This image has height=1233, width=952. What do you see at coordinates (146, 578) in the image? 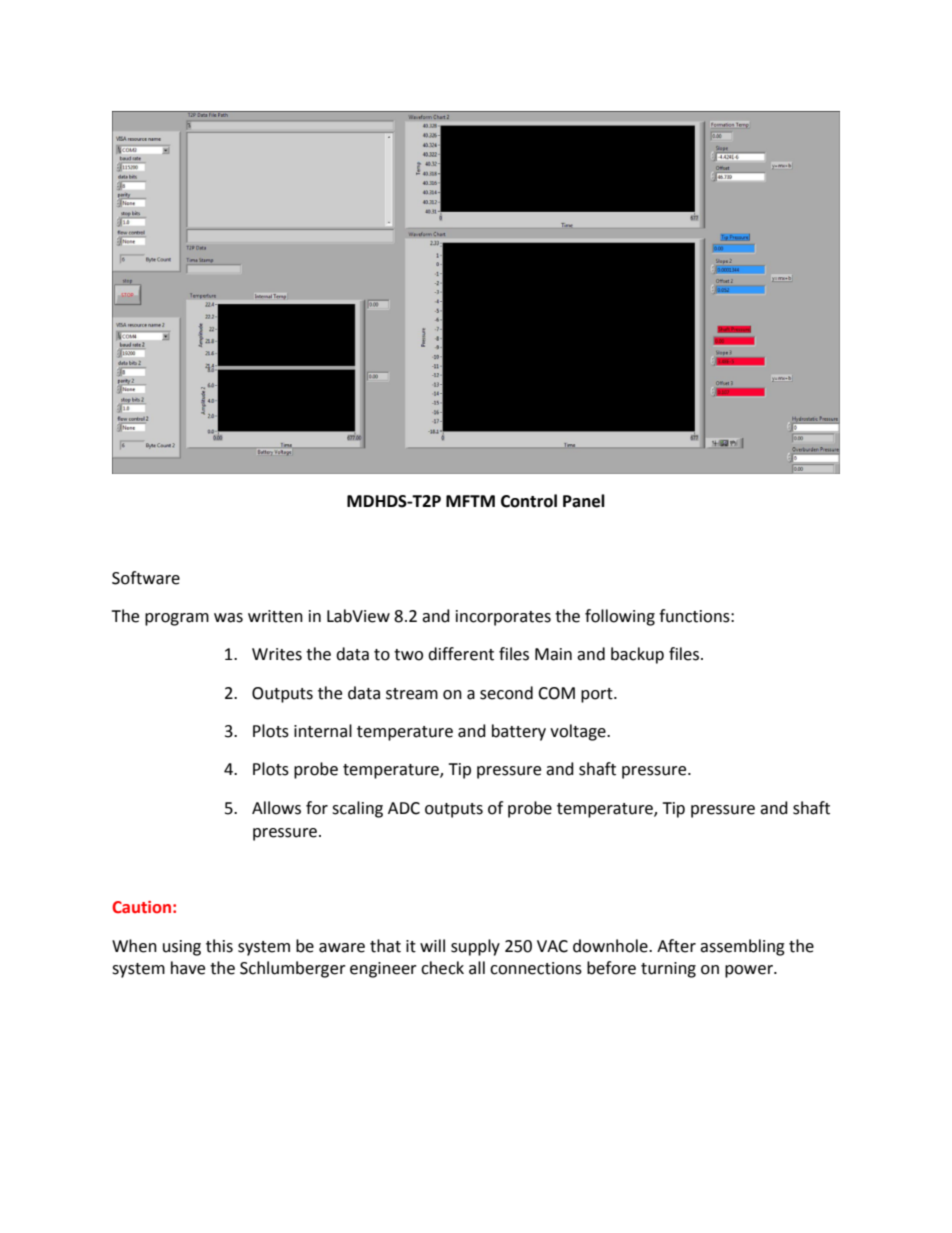
I see `Software` at bounding box center [146, 578].
